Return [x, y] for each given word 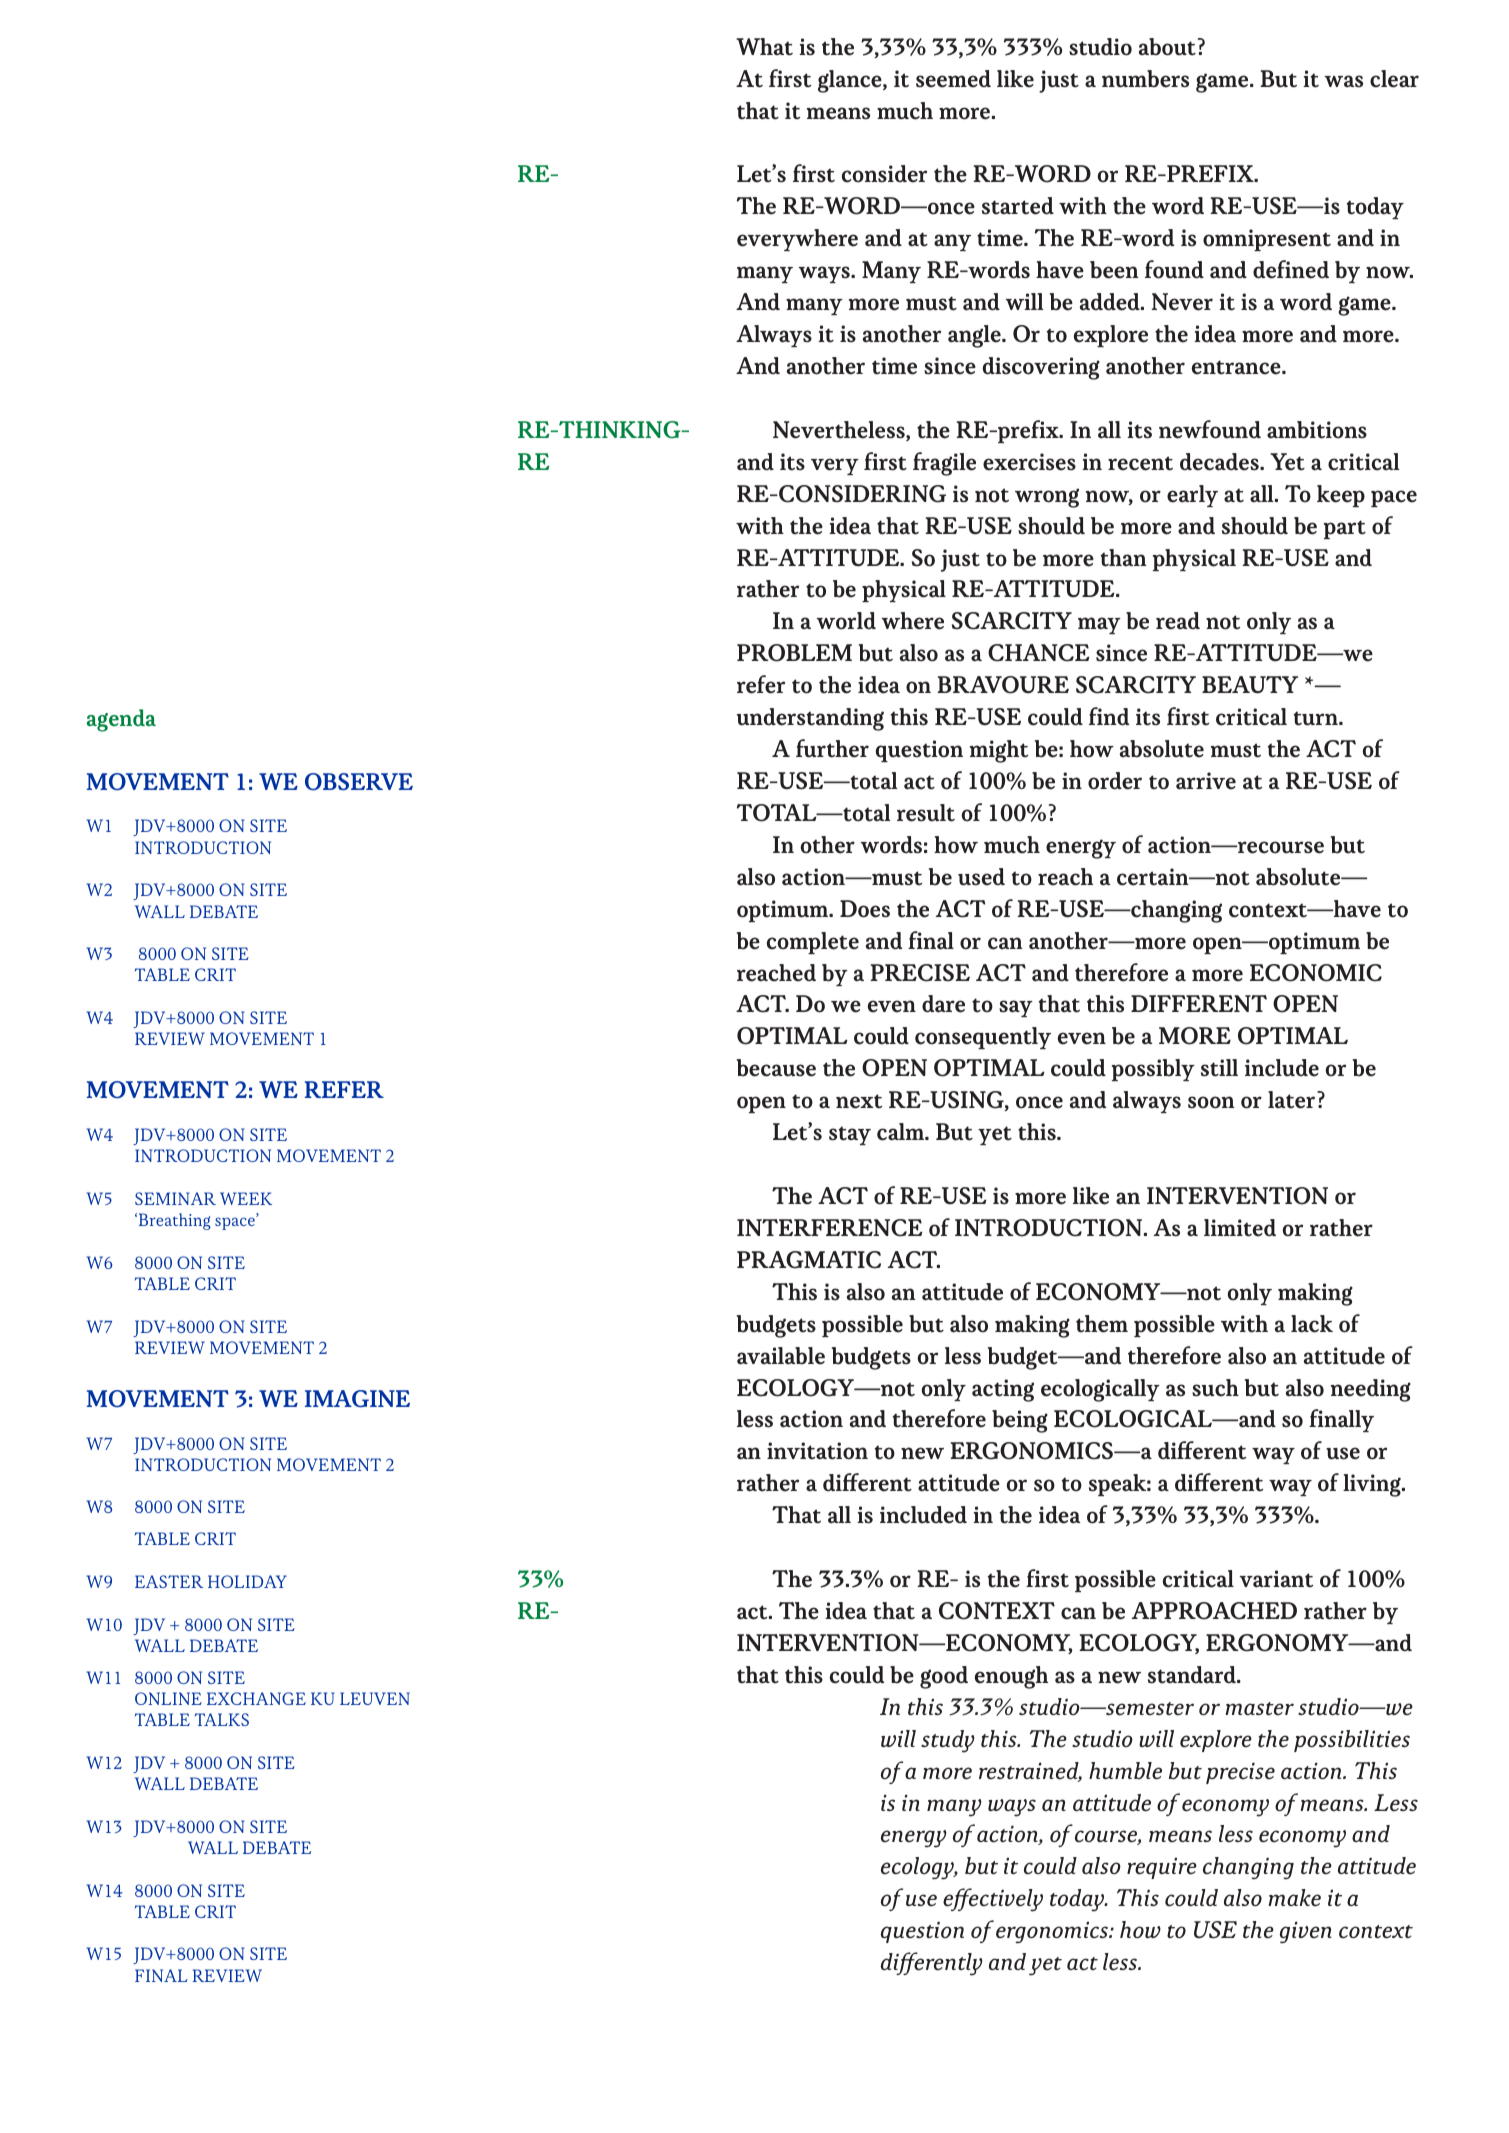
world [846, 621]
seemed [953, 79]
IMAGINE [357, 1399]
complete [812, 943]
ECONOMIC [1316, 973]
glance [851, 81]
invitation [817, 1451]
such [1215, 1388]
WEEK [246, 1198]
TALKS [222, 1719]
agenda [121, 720]
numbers [1145, 79]
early [1192, 496]
